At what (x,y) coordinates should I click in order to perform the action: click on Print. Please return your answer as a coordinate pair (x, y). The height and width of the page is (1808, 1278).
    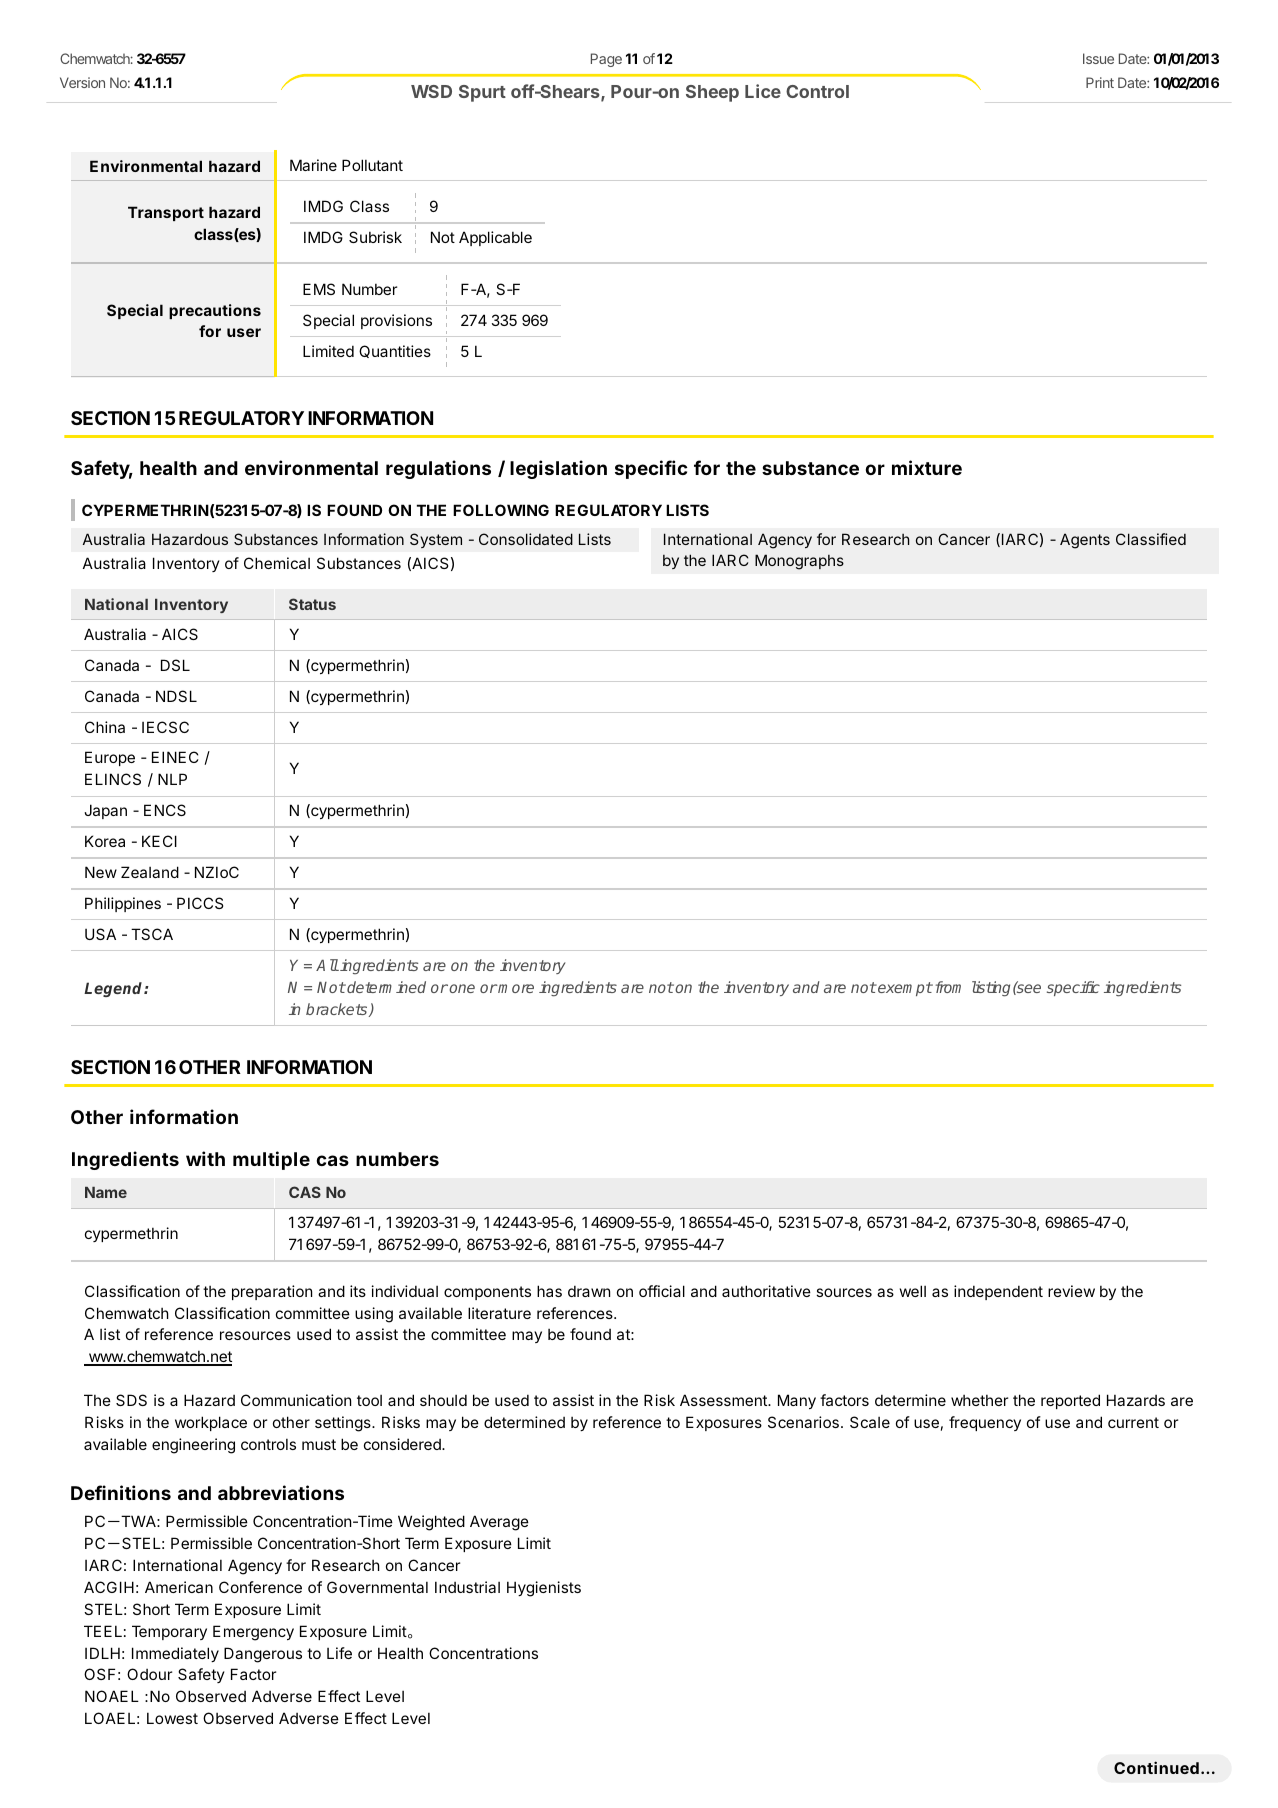
    Looking at the image, I should click on (1100, 82).
